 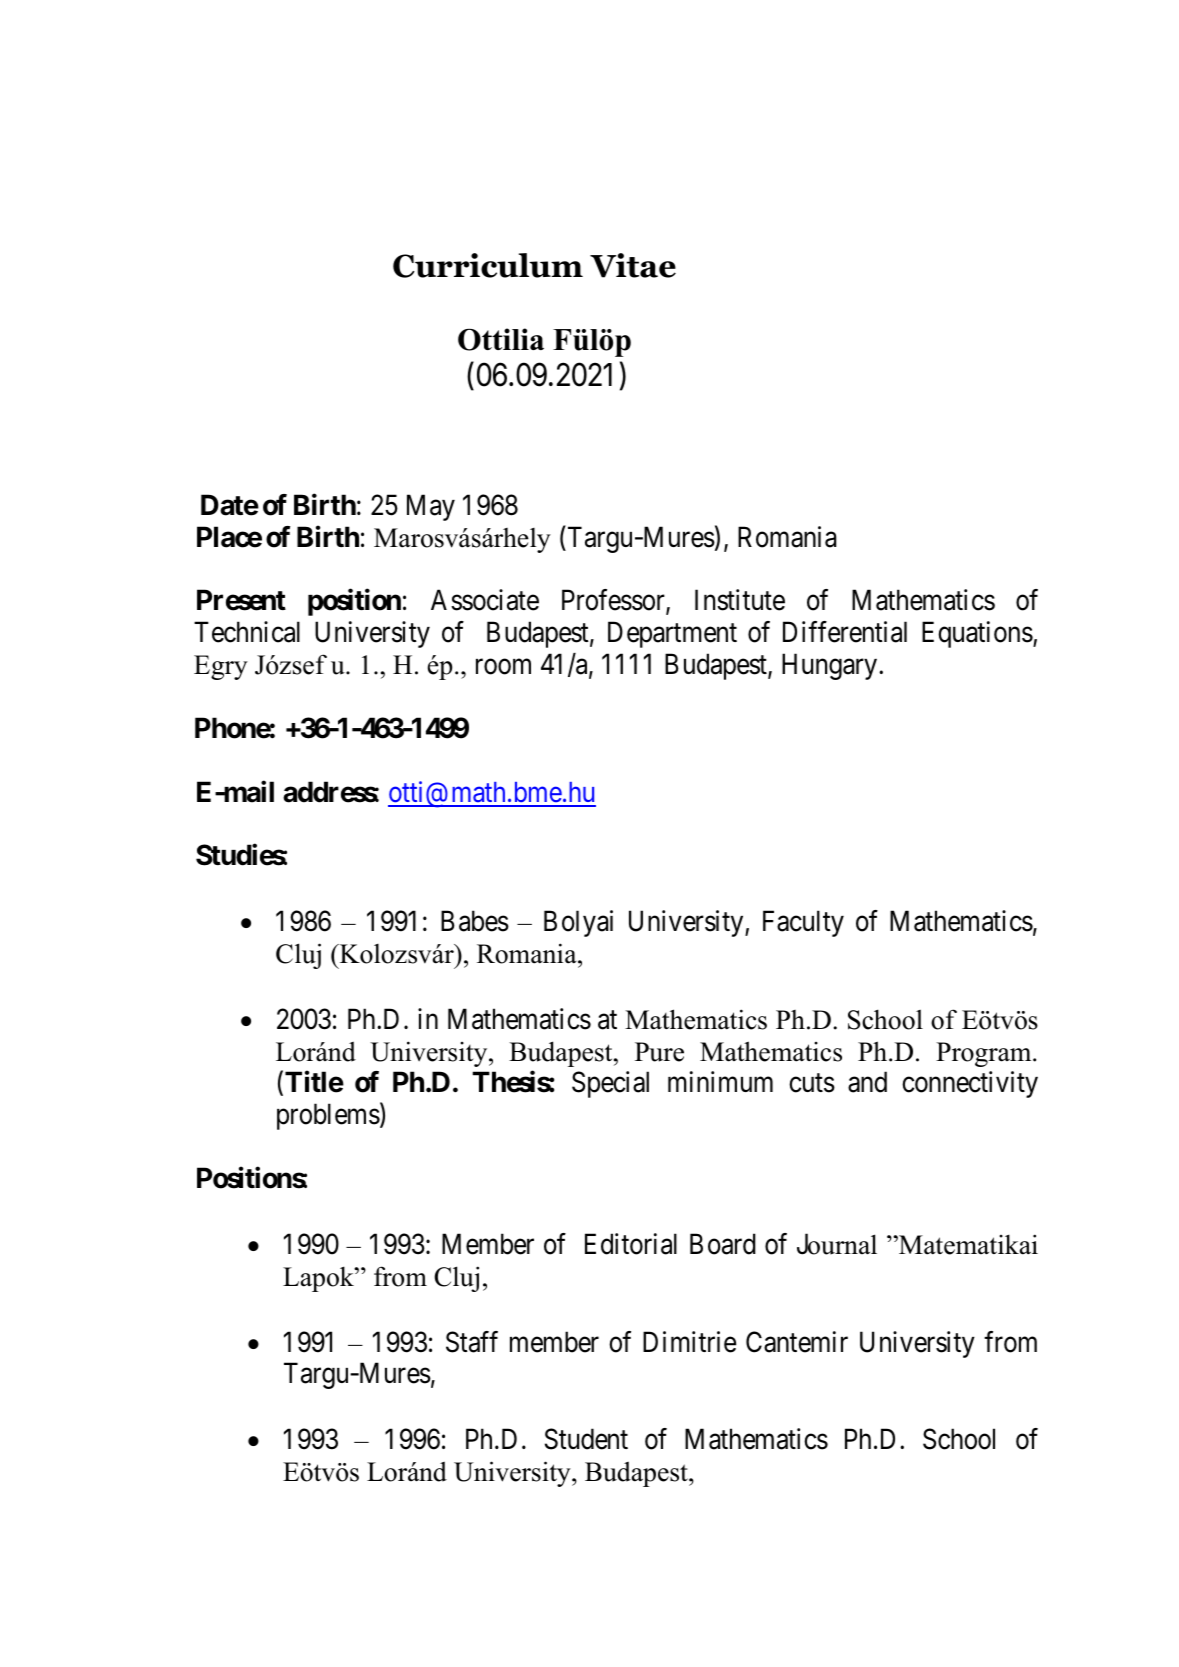 I want to click on Journal, so click(x=837, y=1244).
